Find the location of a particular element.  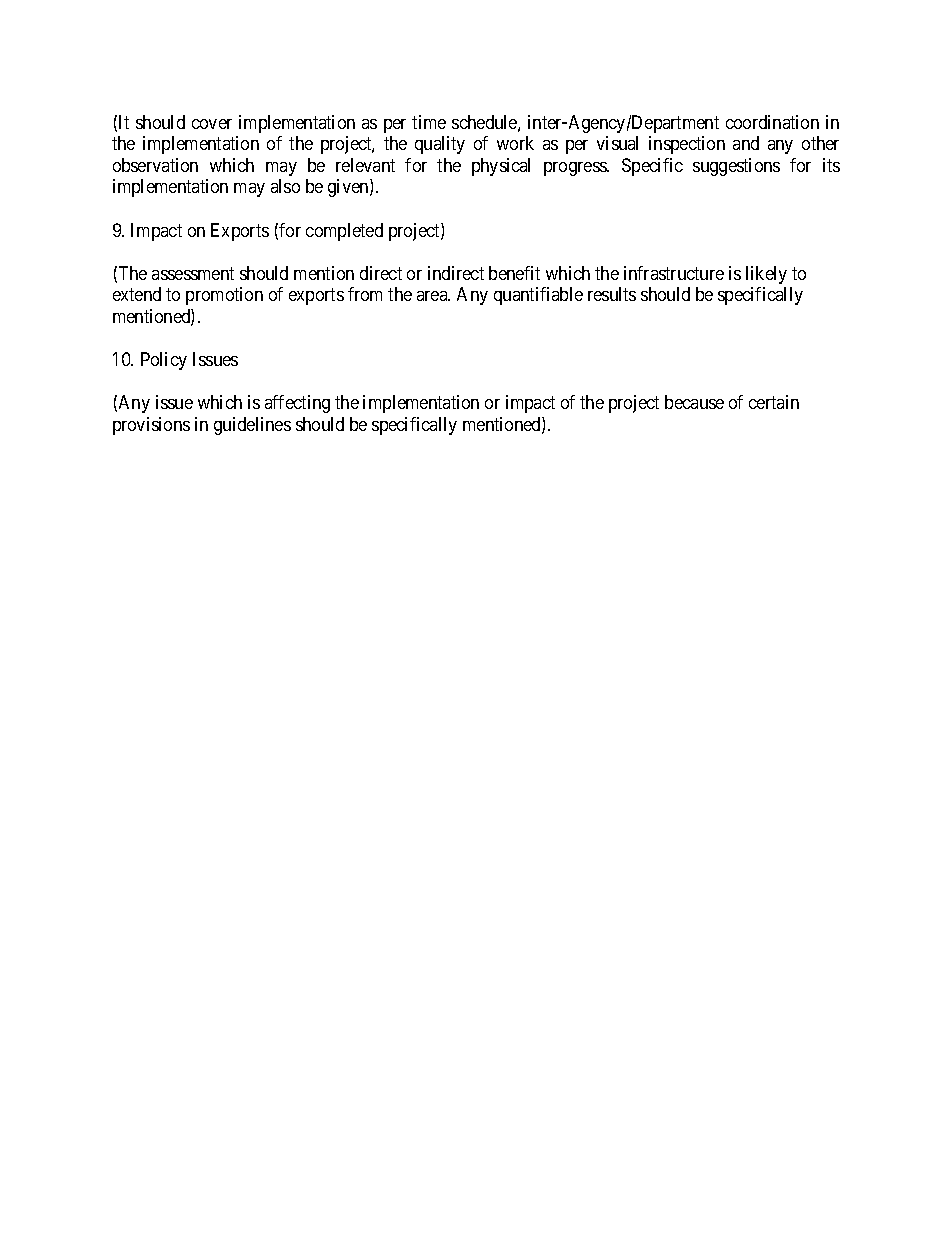

quantifiable is located at coordinates (538, 296).
